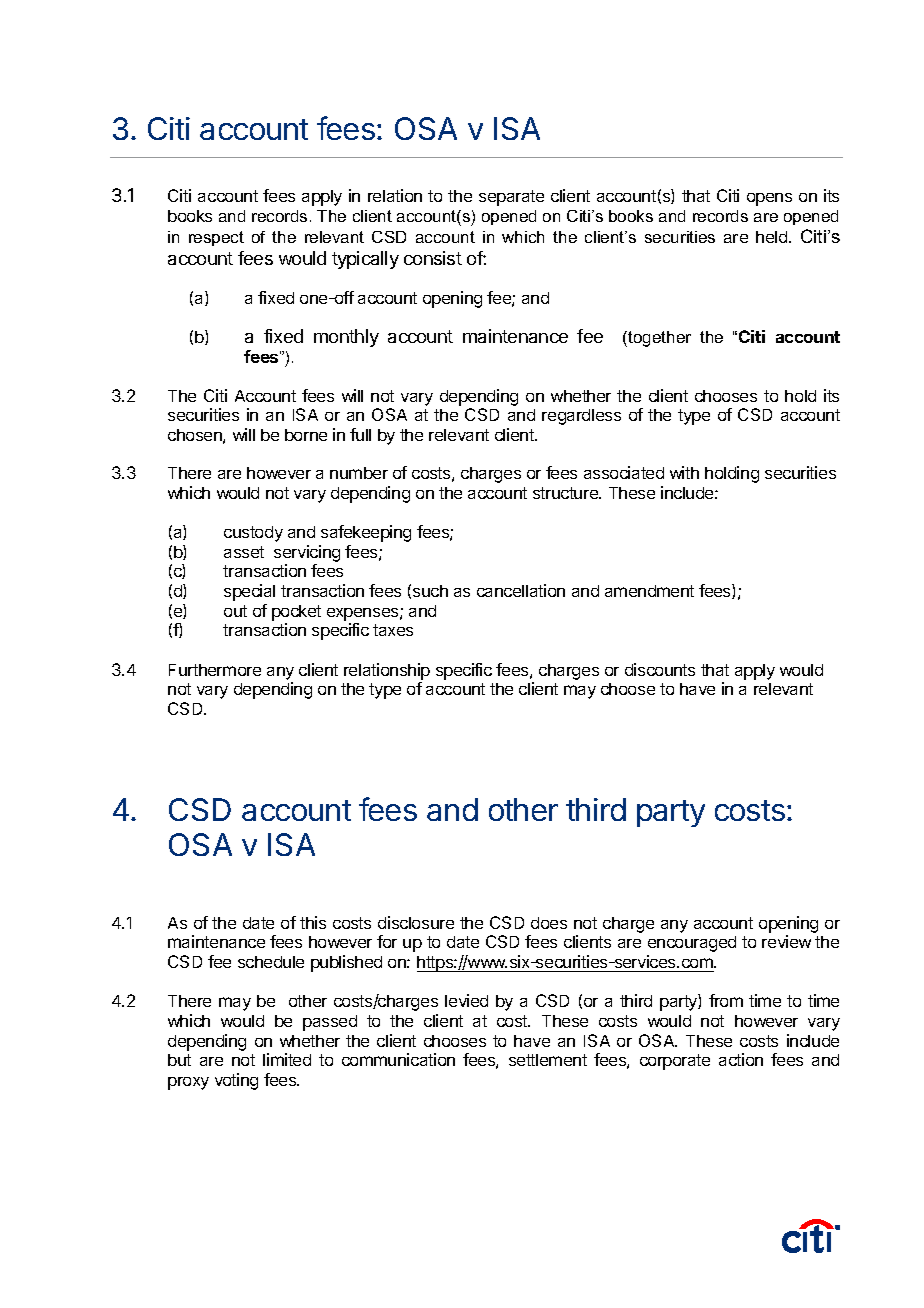 The image size is (924, 1308). I want to click on discounts, so click(660, 669).
